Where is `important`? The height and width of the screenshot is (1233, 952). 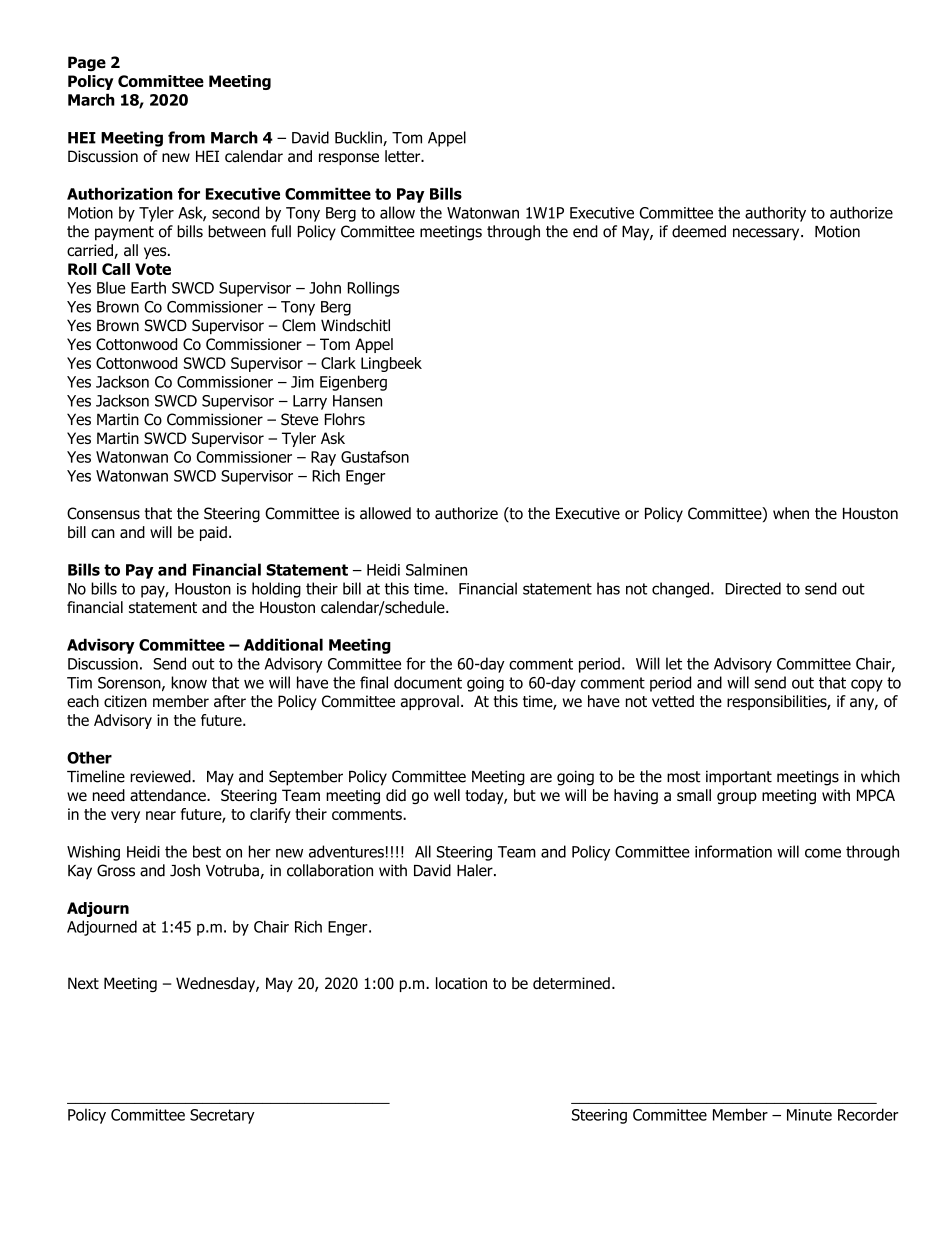 important is located at coordinates (739, 778).
